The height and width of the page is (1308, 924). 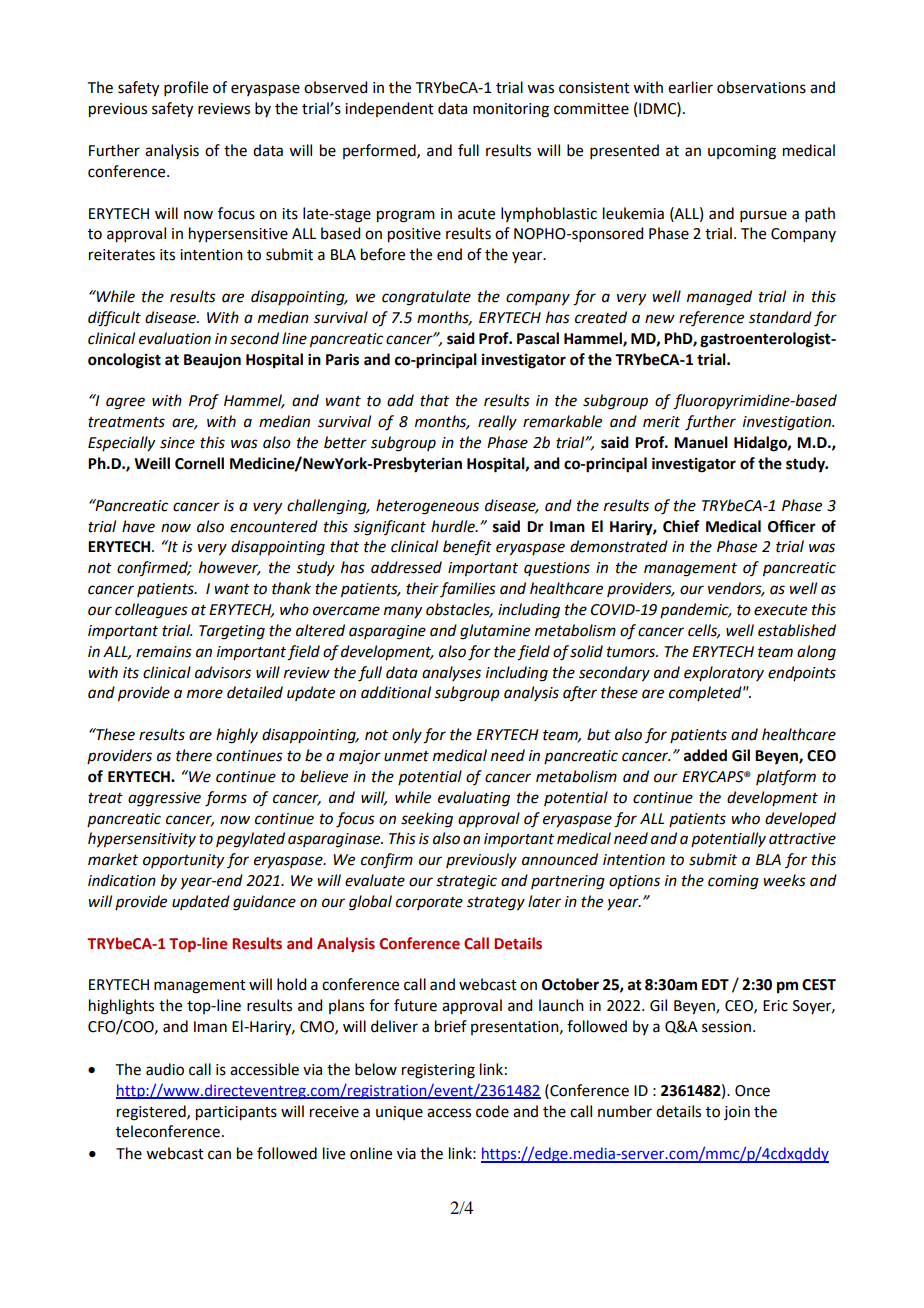 I want to click on opportunity, so click(x=183, y=861).
